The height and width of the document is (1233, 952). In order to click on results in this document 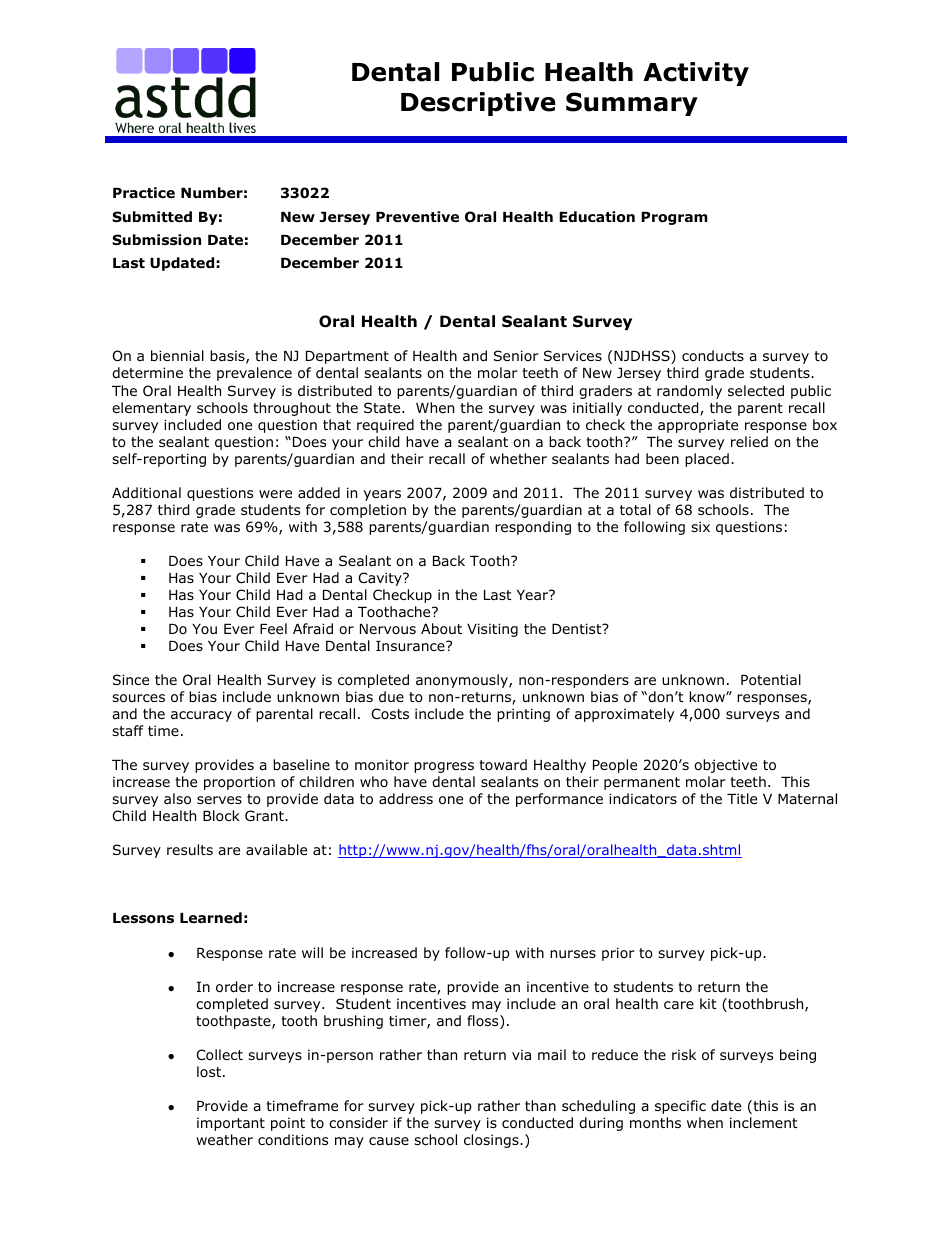, I will do `click(190, 849)`.
